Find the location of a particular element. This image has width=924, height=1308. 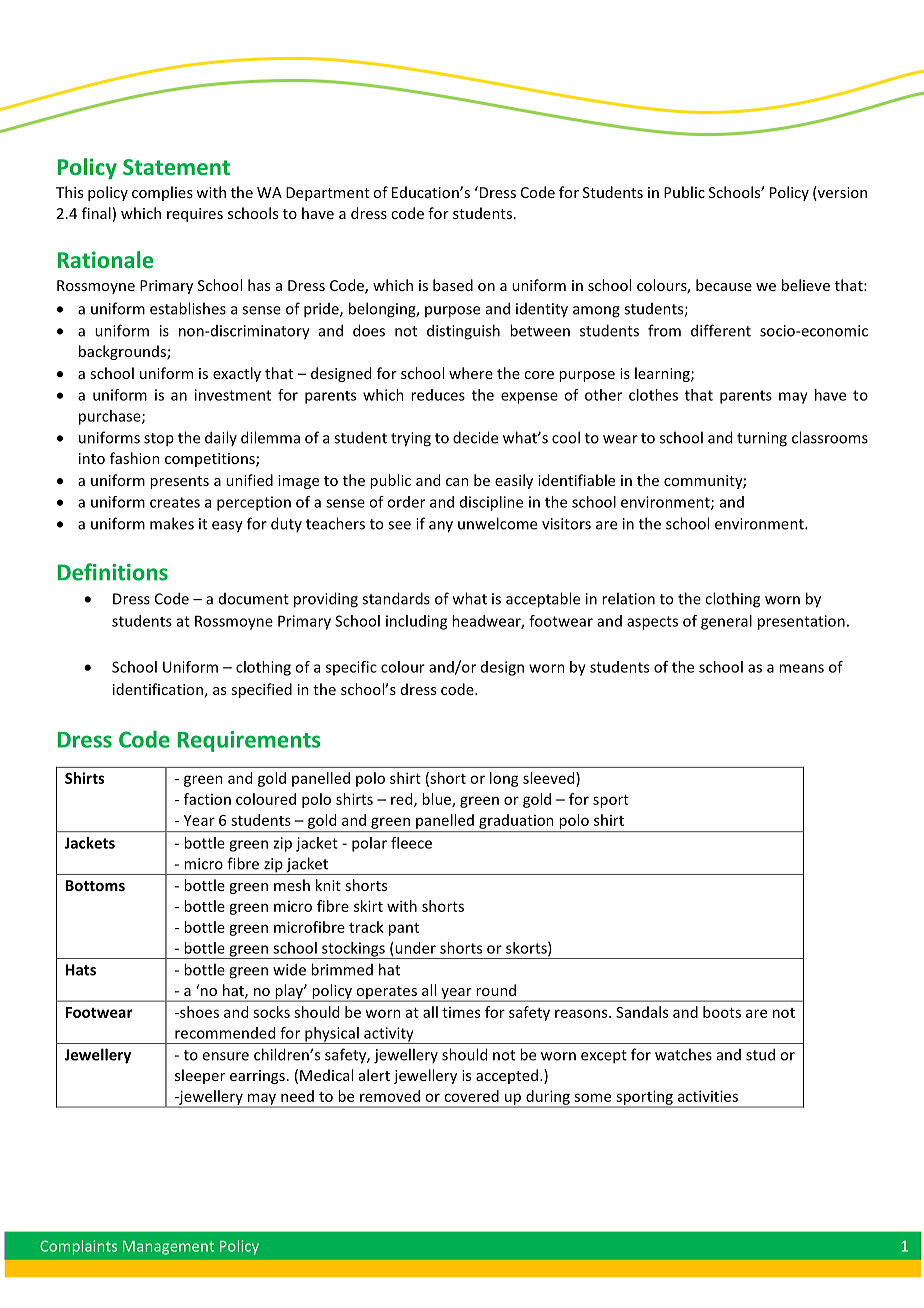

because is located at coordinates (724, 285).
